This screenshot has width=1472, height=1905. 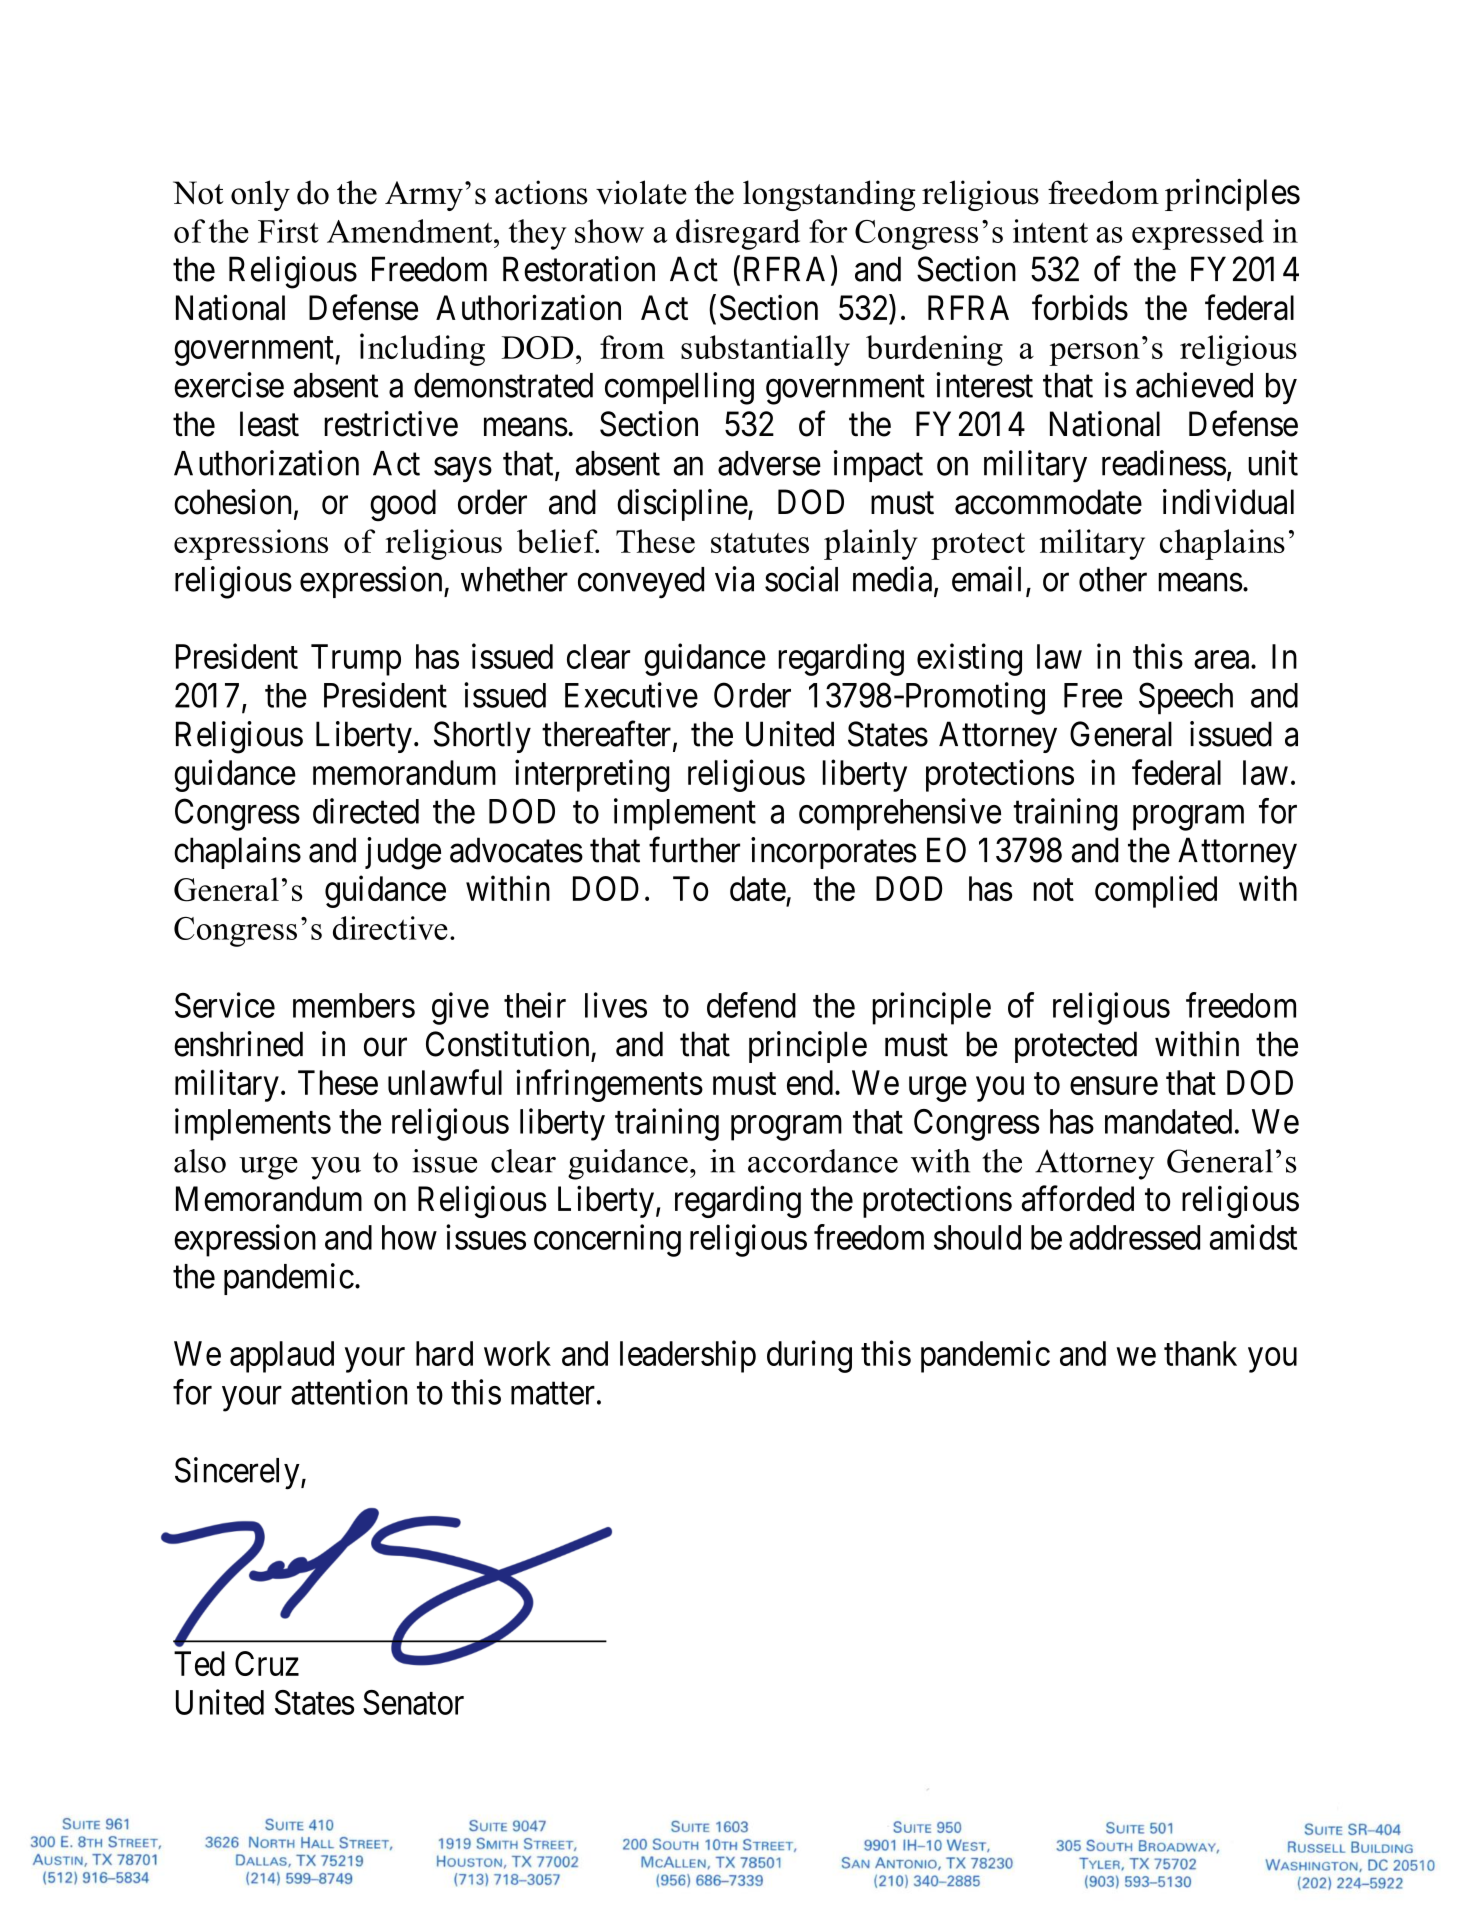 I want to click on enshrined, so click(x=238, y=1044).
